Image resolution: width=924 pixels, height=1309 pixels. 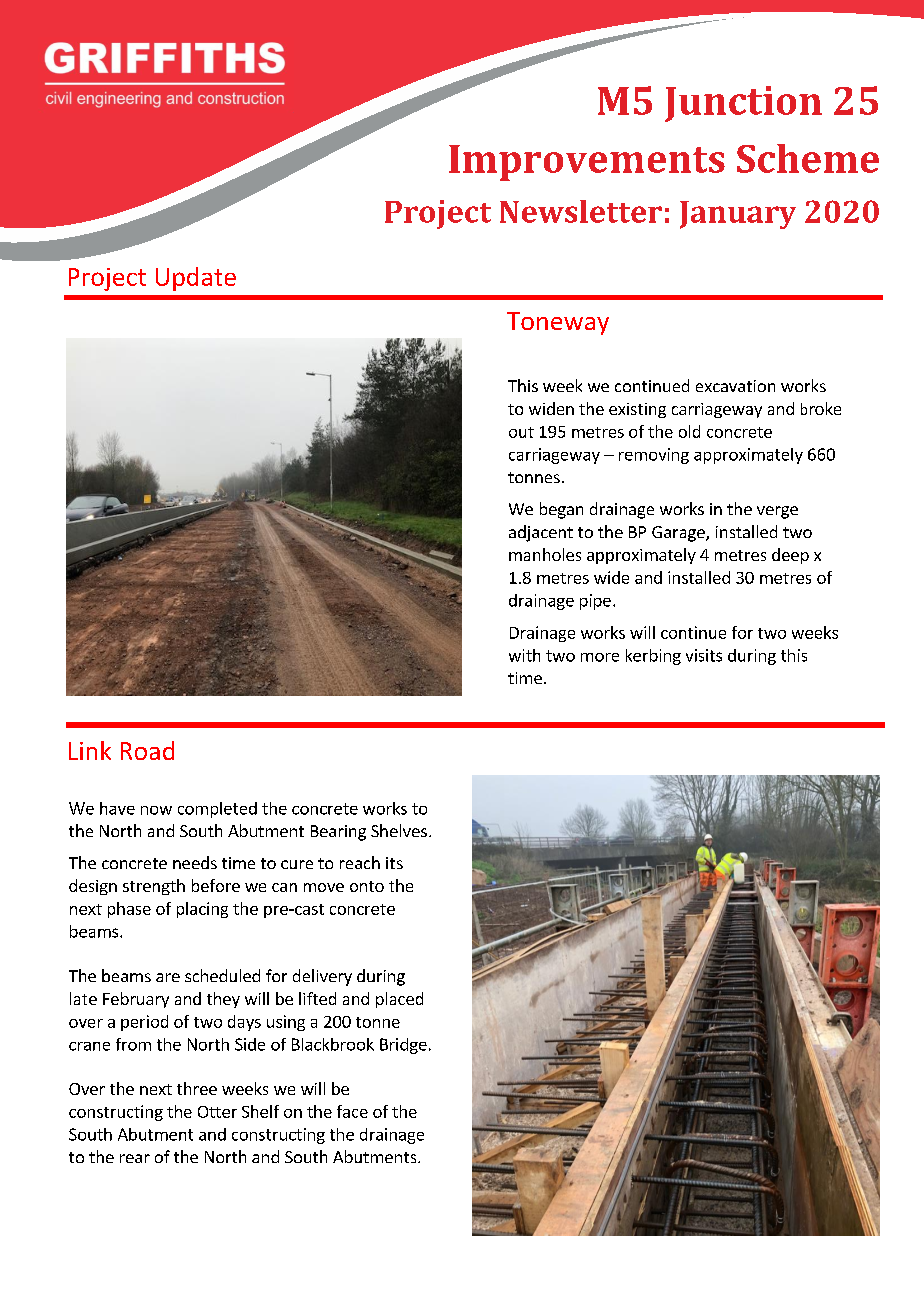 What do you see at coordinates (587, 163) in the image?
I see `Improvements` at bounding box center [587, 163].
